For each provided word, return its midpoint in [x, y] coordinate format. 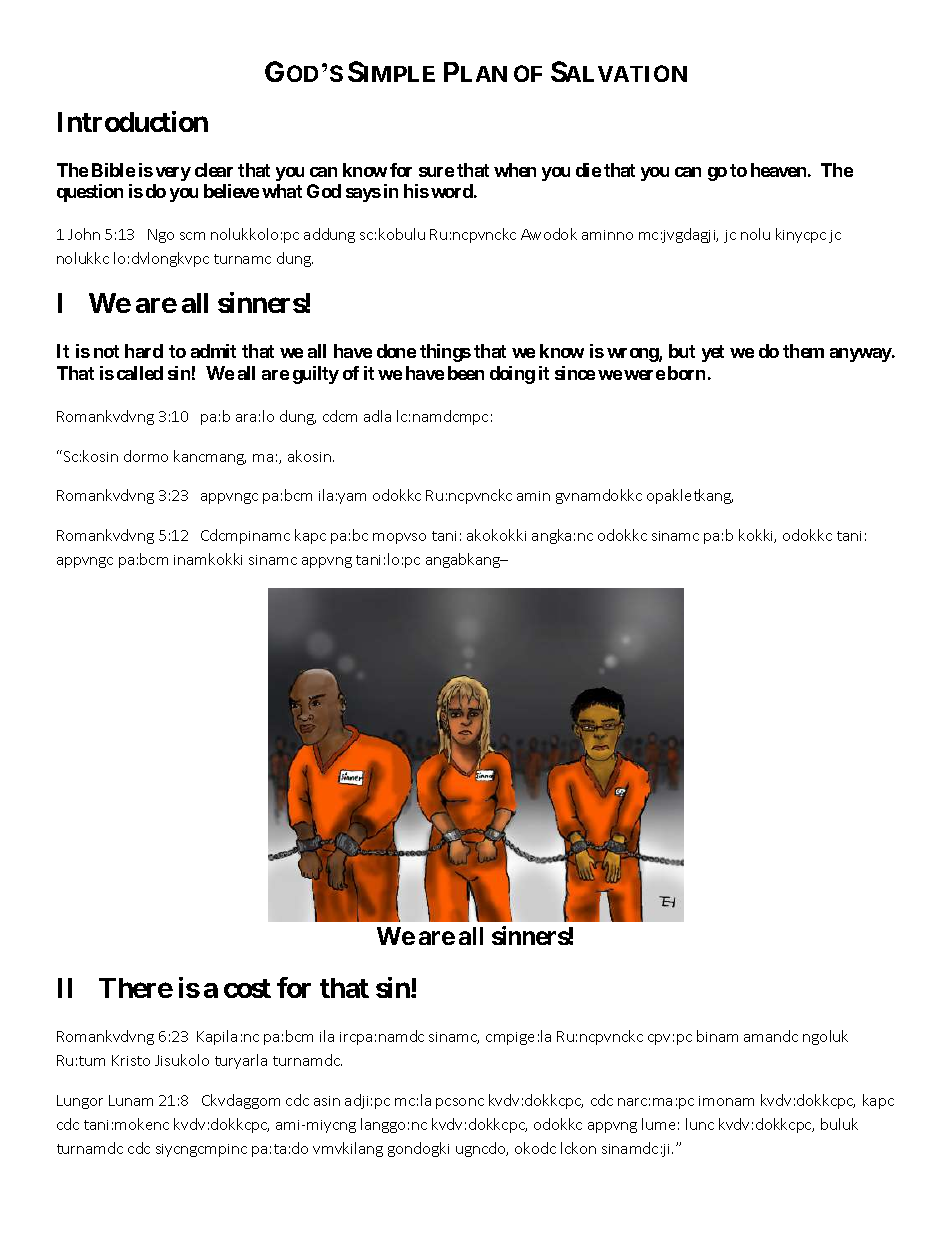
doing [512, 375]
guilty [316, 375]
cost [247, 988]
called [140, 373]
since [575, 373]
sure [436, 172]
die [588, 170]
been [466, 373]
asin [327, 1101]
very [173, 174]
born [686, 373]
